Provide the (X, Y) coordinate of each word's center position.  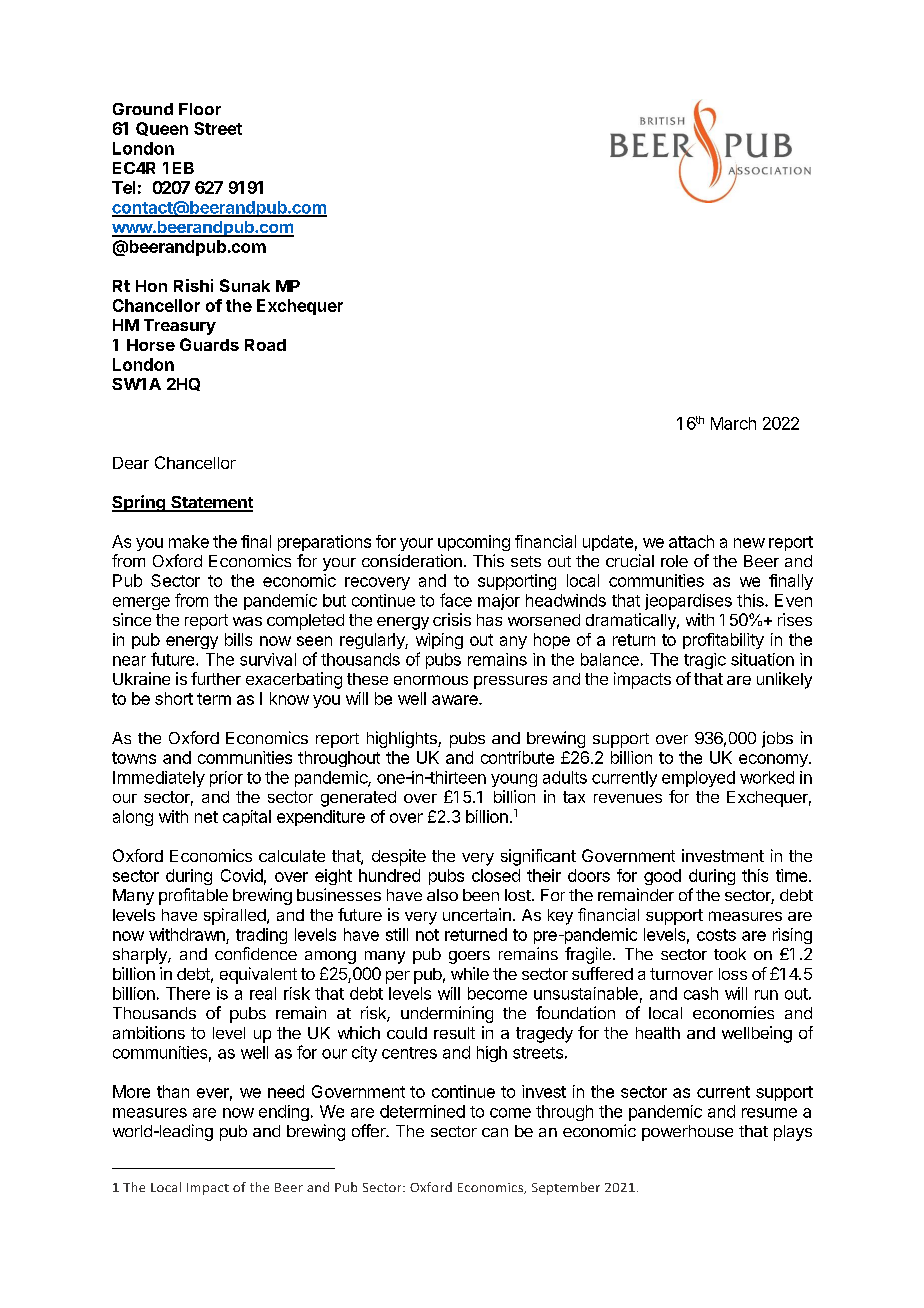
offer (370, 1130)
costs (716, 935)
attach (691, 541)
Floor (200, 109)
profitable (193, 896)
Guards (209, 344)
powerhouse (687, 1133)
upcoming (474, 543)
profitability (723, 641)
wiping (439, 641)
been (481, 895)
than (173, 1091)
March (733, 423)
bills (238, 639)
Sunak (245, 285)
